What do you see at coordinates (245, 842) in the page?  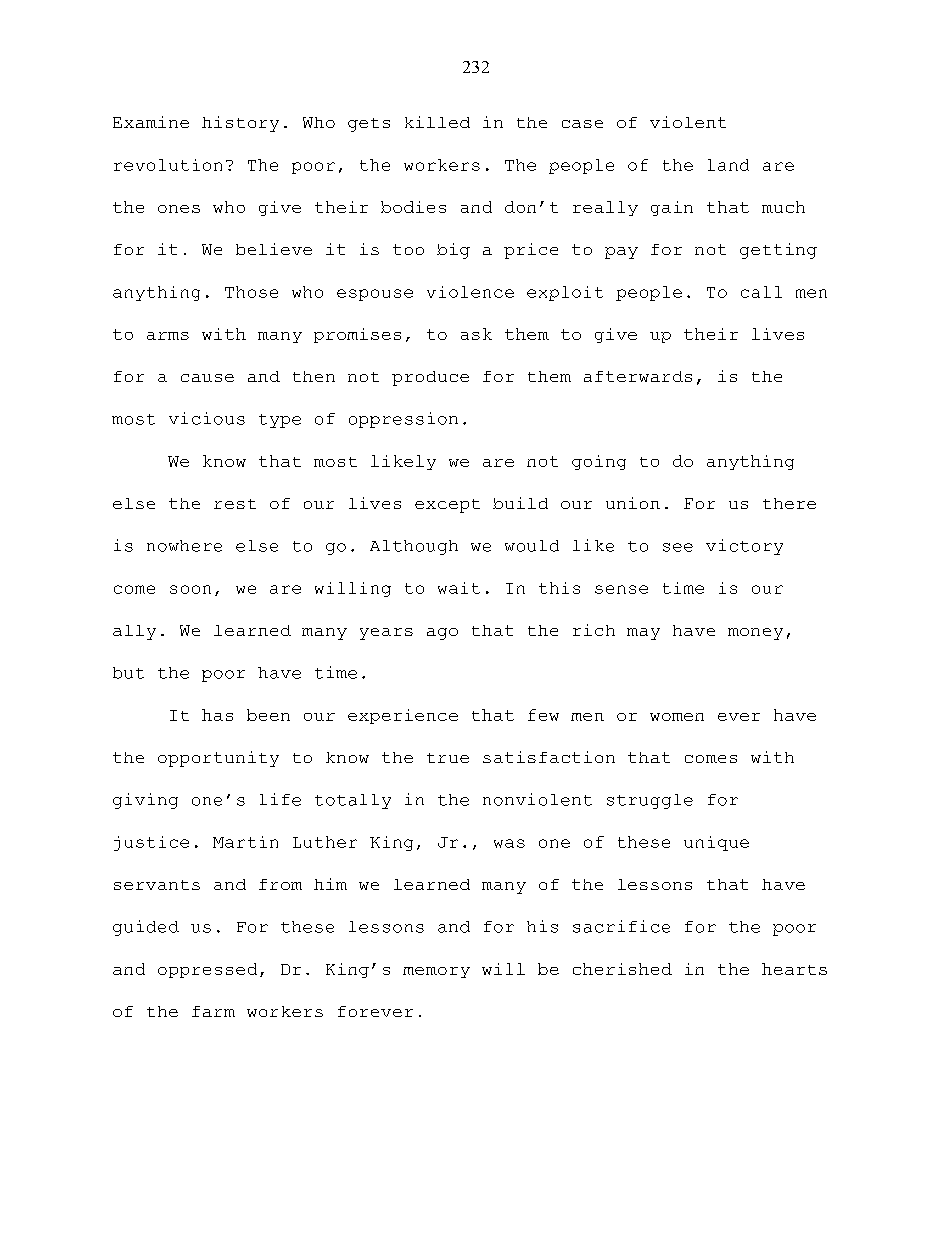 I see `Martin` at bounding box center [245, 842].
